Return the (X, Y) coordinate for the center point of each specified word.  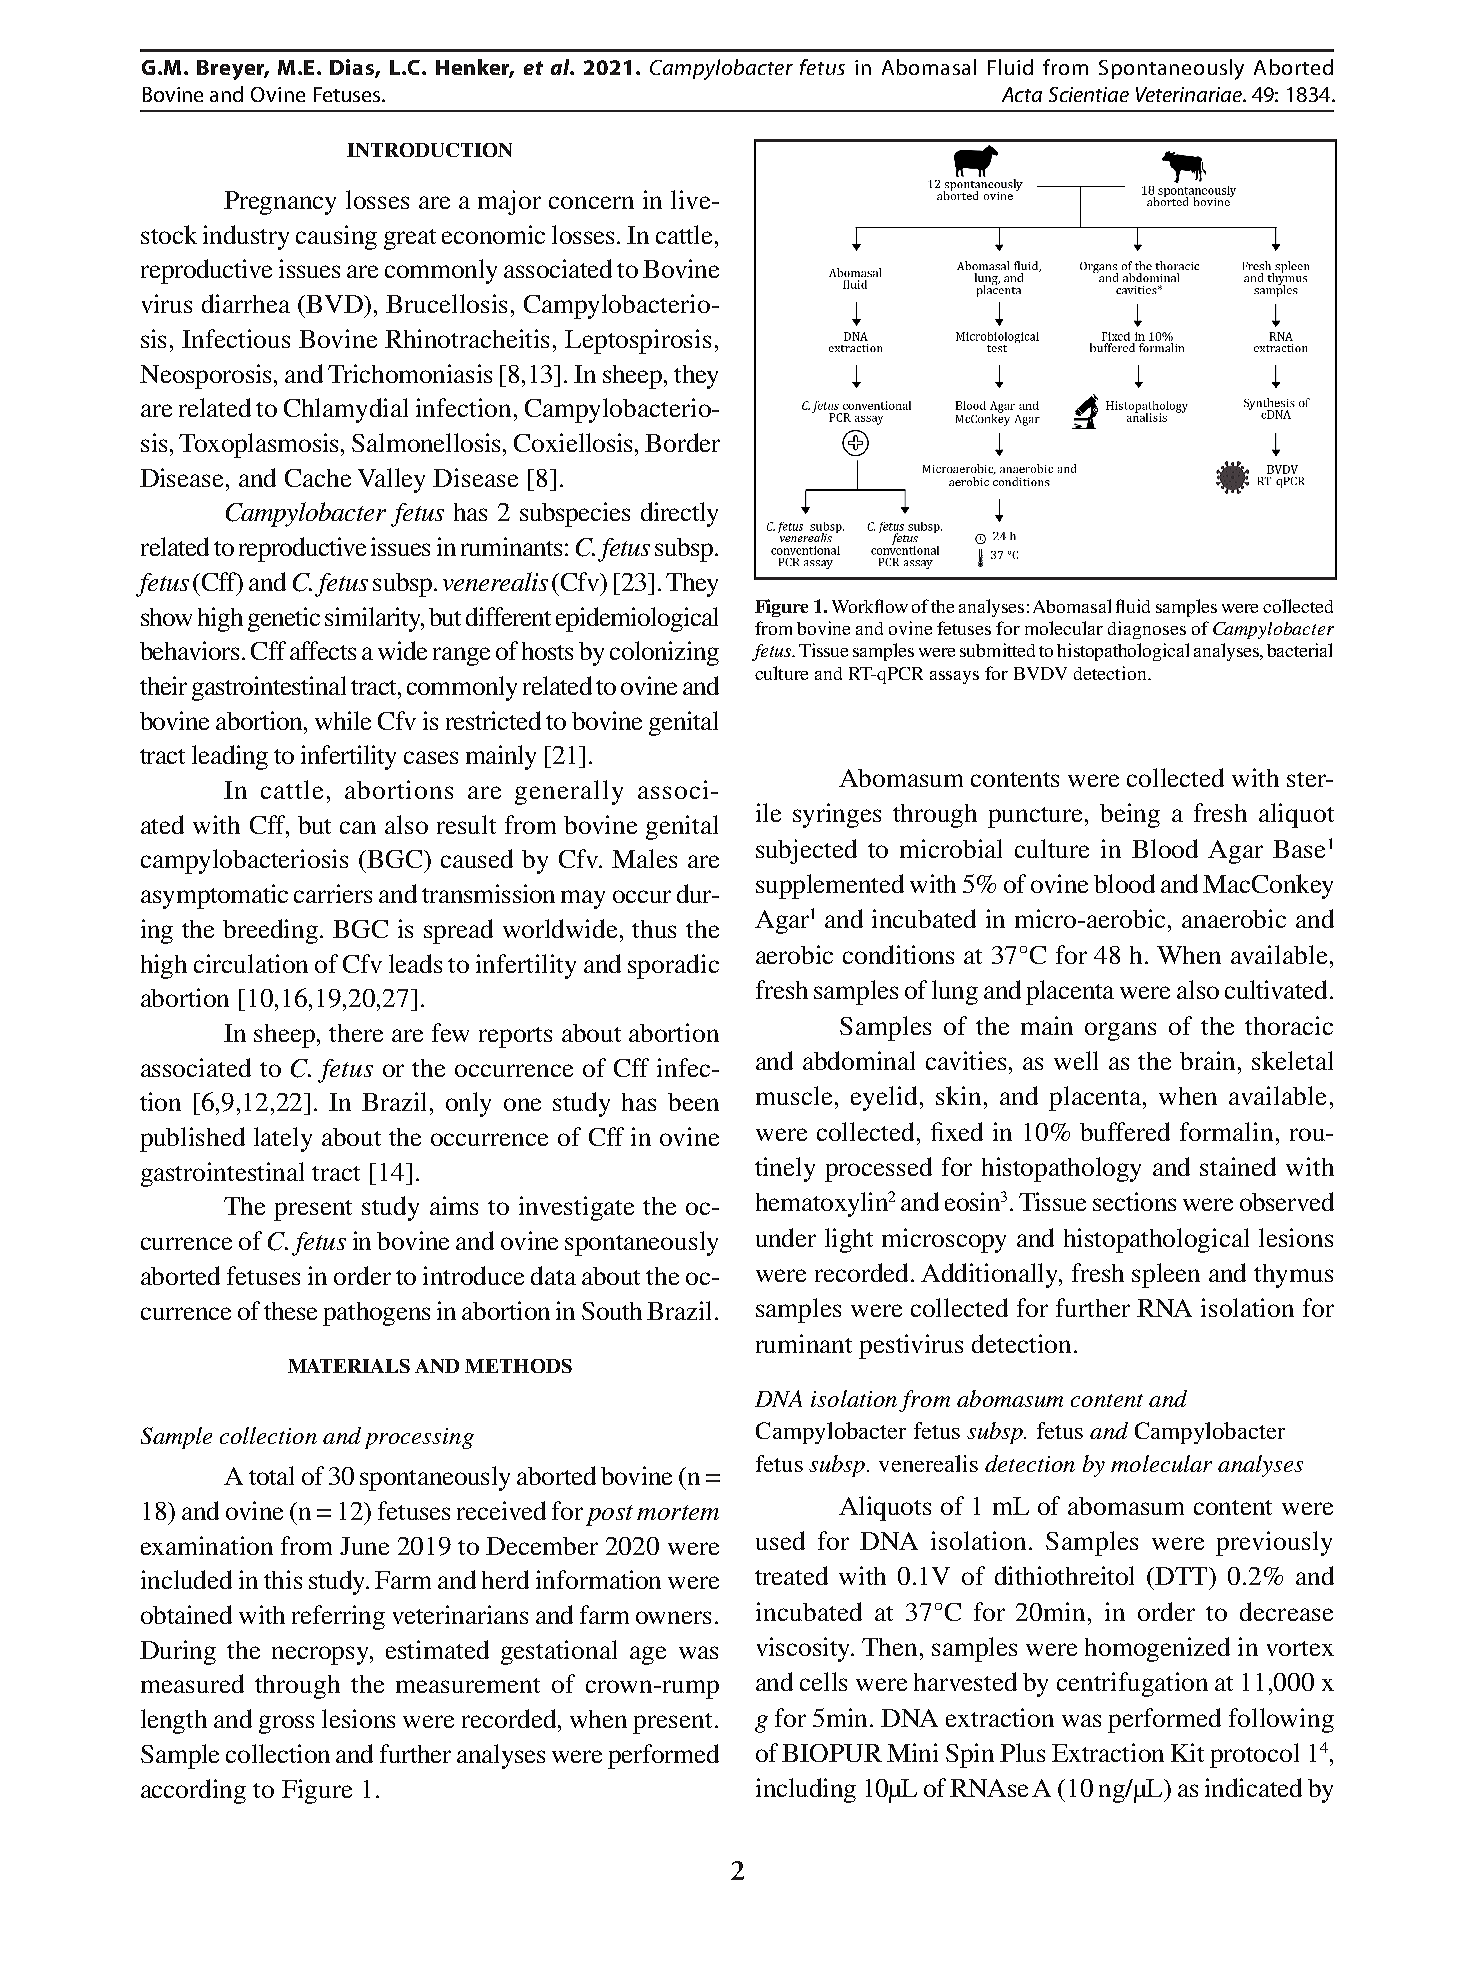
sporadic (673, 966)
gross (286, 1724)
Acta (1022, 94)
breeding (272, 931)
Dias (353, 68)
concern (591, 202)
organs (1120, 1031)
